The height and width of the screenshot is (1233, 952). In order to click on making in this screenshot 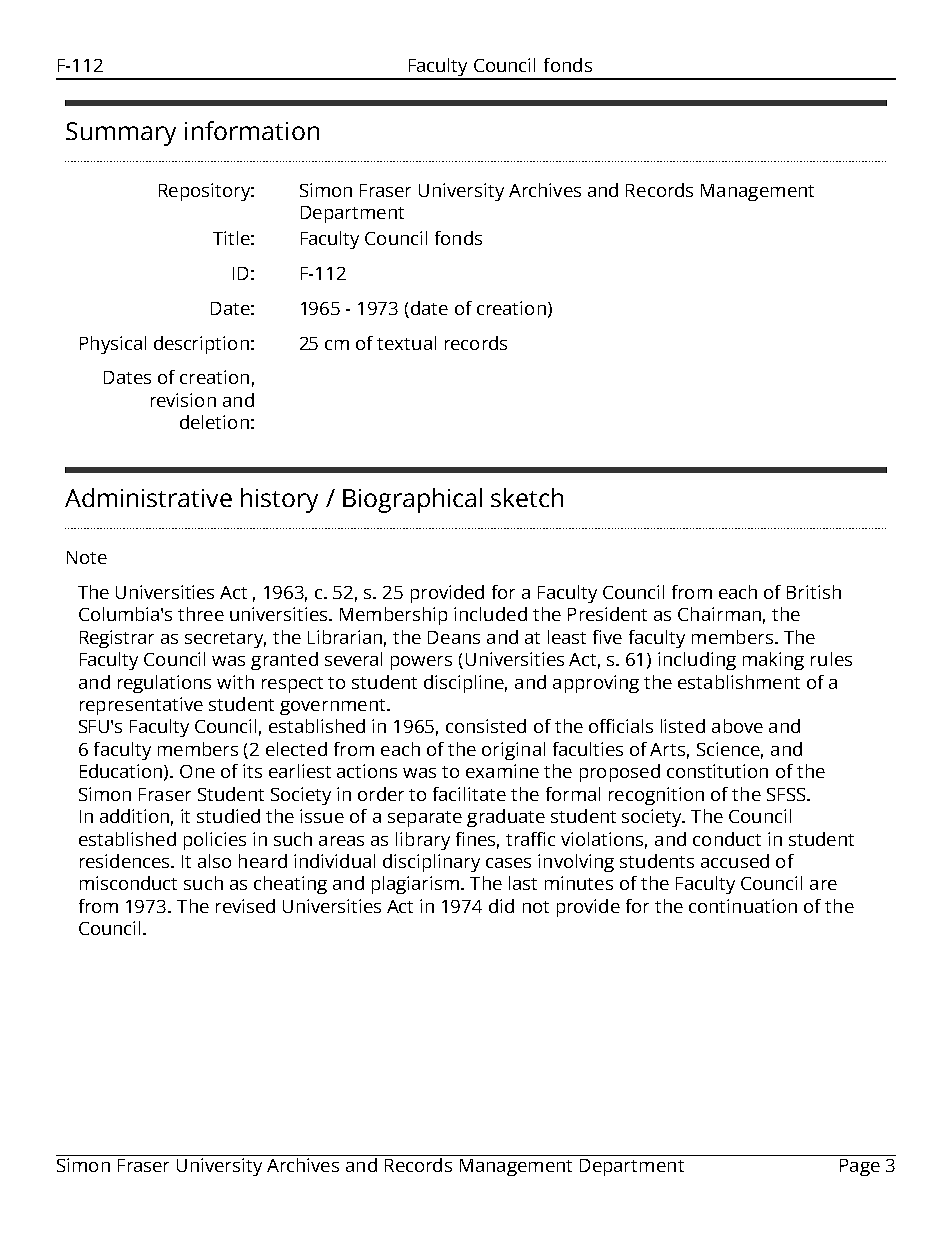, I will do `click(773, 661)`.
